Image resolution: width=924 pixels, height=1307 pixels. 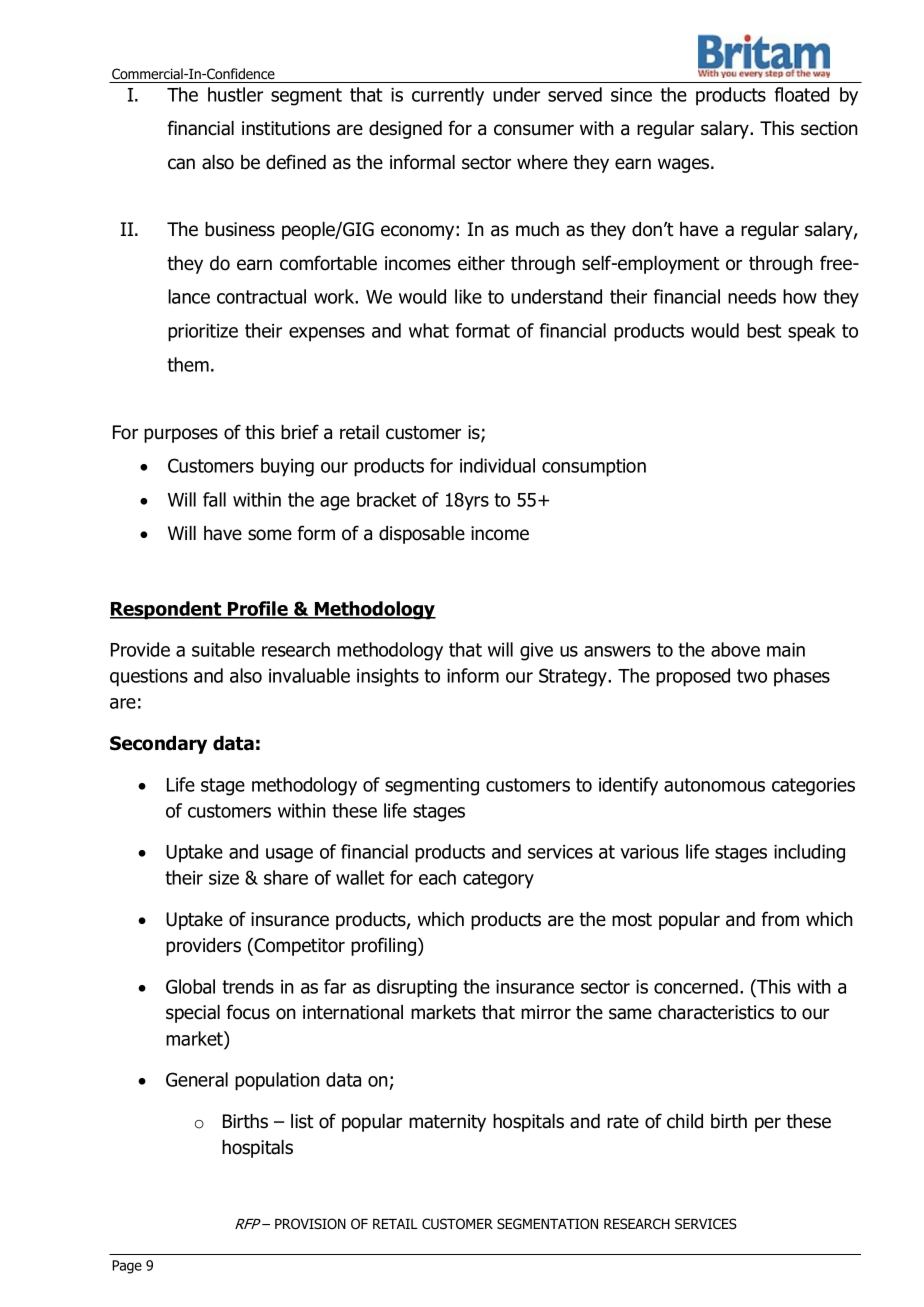 What do you see at coordinates (594, 468) in the image?
I see `consumption` at bounding box center [594, 468].
